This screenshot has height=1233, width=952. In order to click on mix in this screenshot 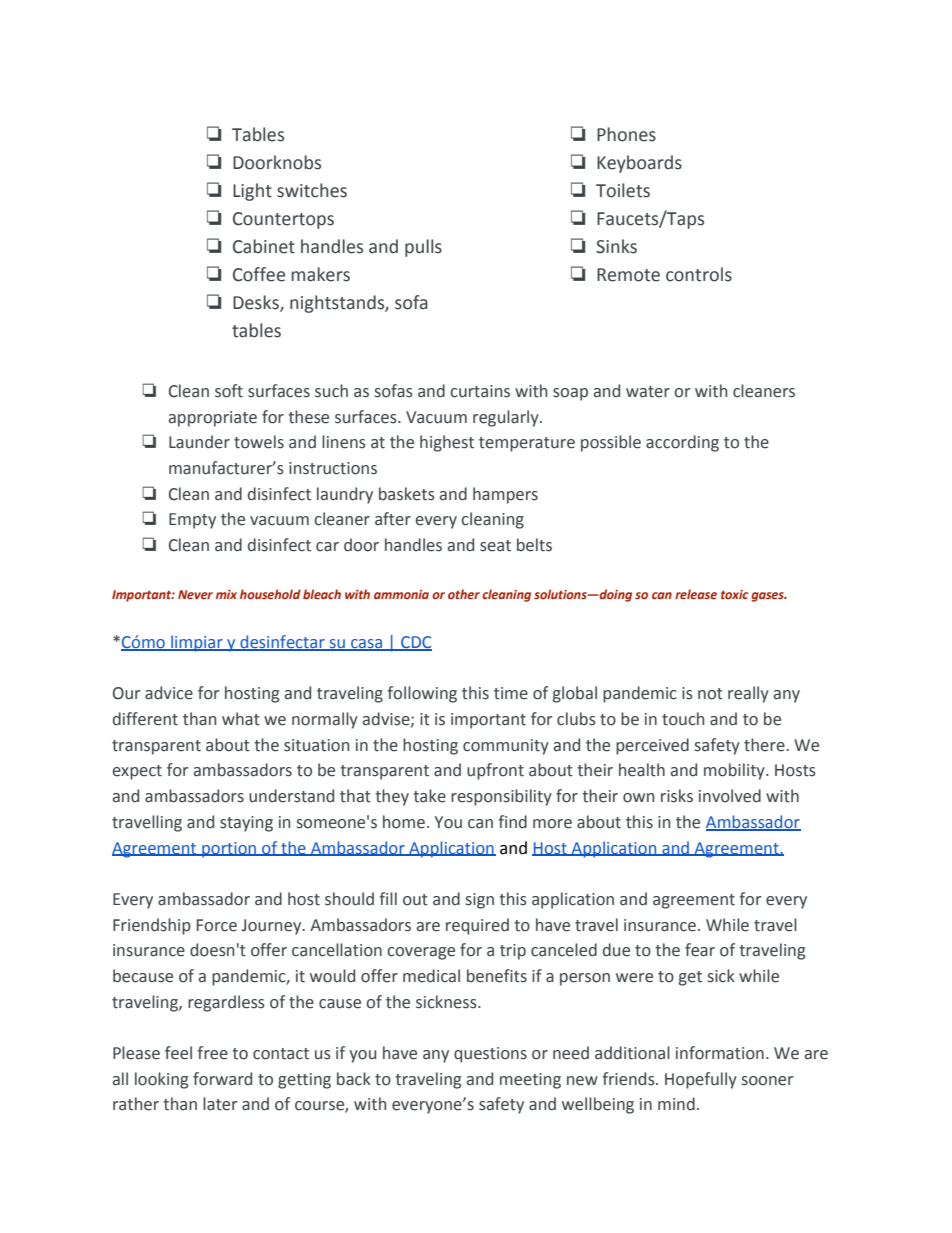, I will do `click(226, 594)`.
